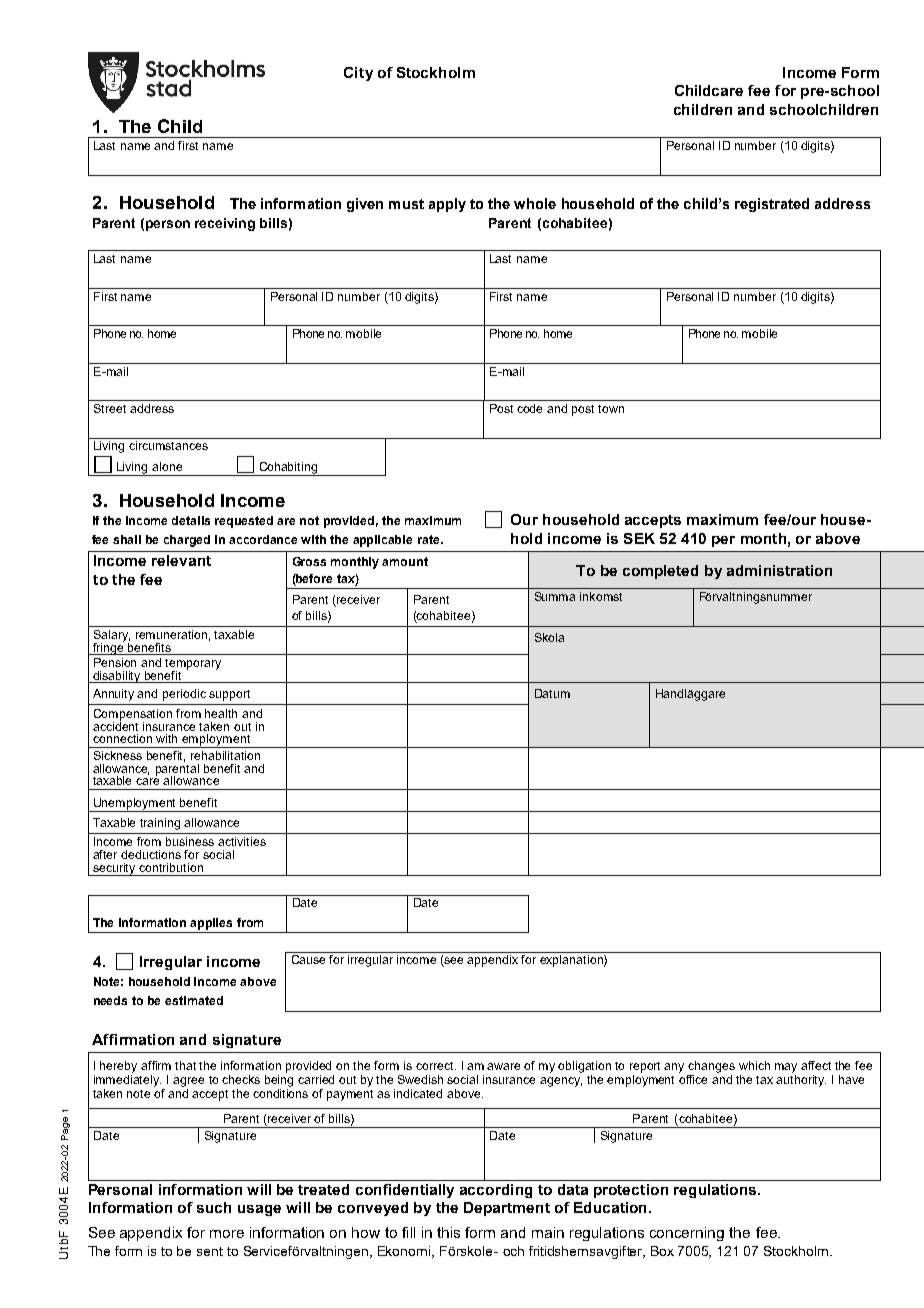  What do you see at coordinates (535, 203) in the image?
I see `whole` at bounding box center [535, 203].
